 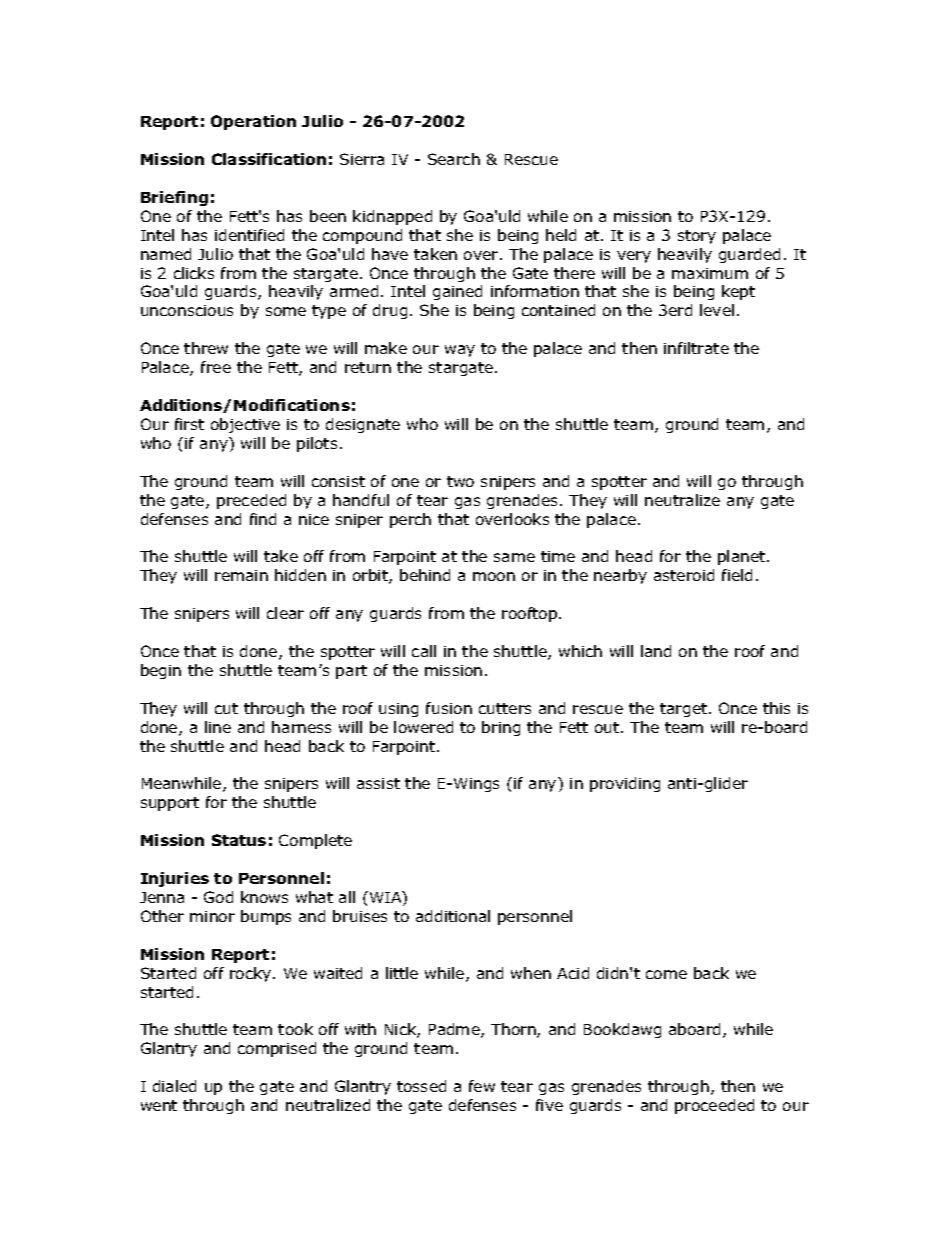 I want to click on additional, so click(x=453, y=916).
